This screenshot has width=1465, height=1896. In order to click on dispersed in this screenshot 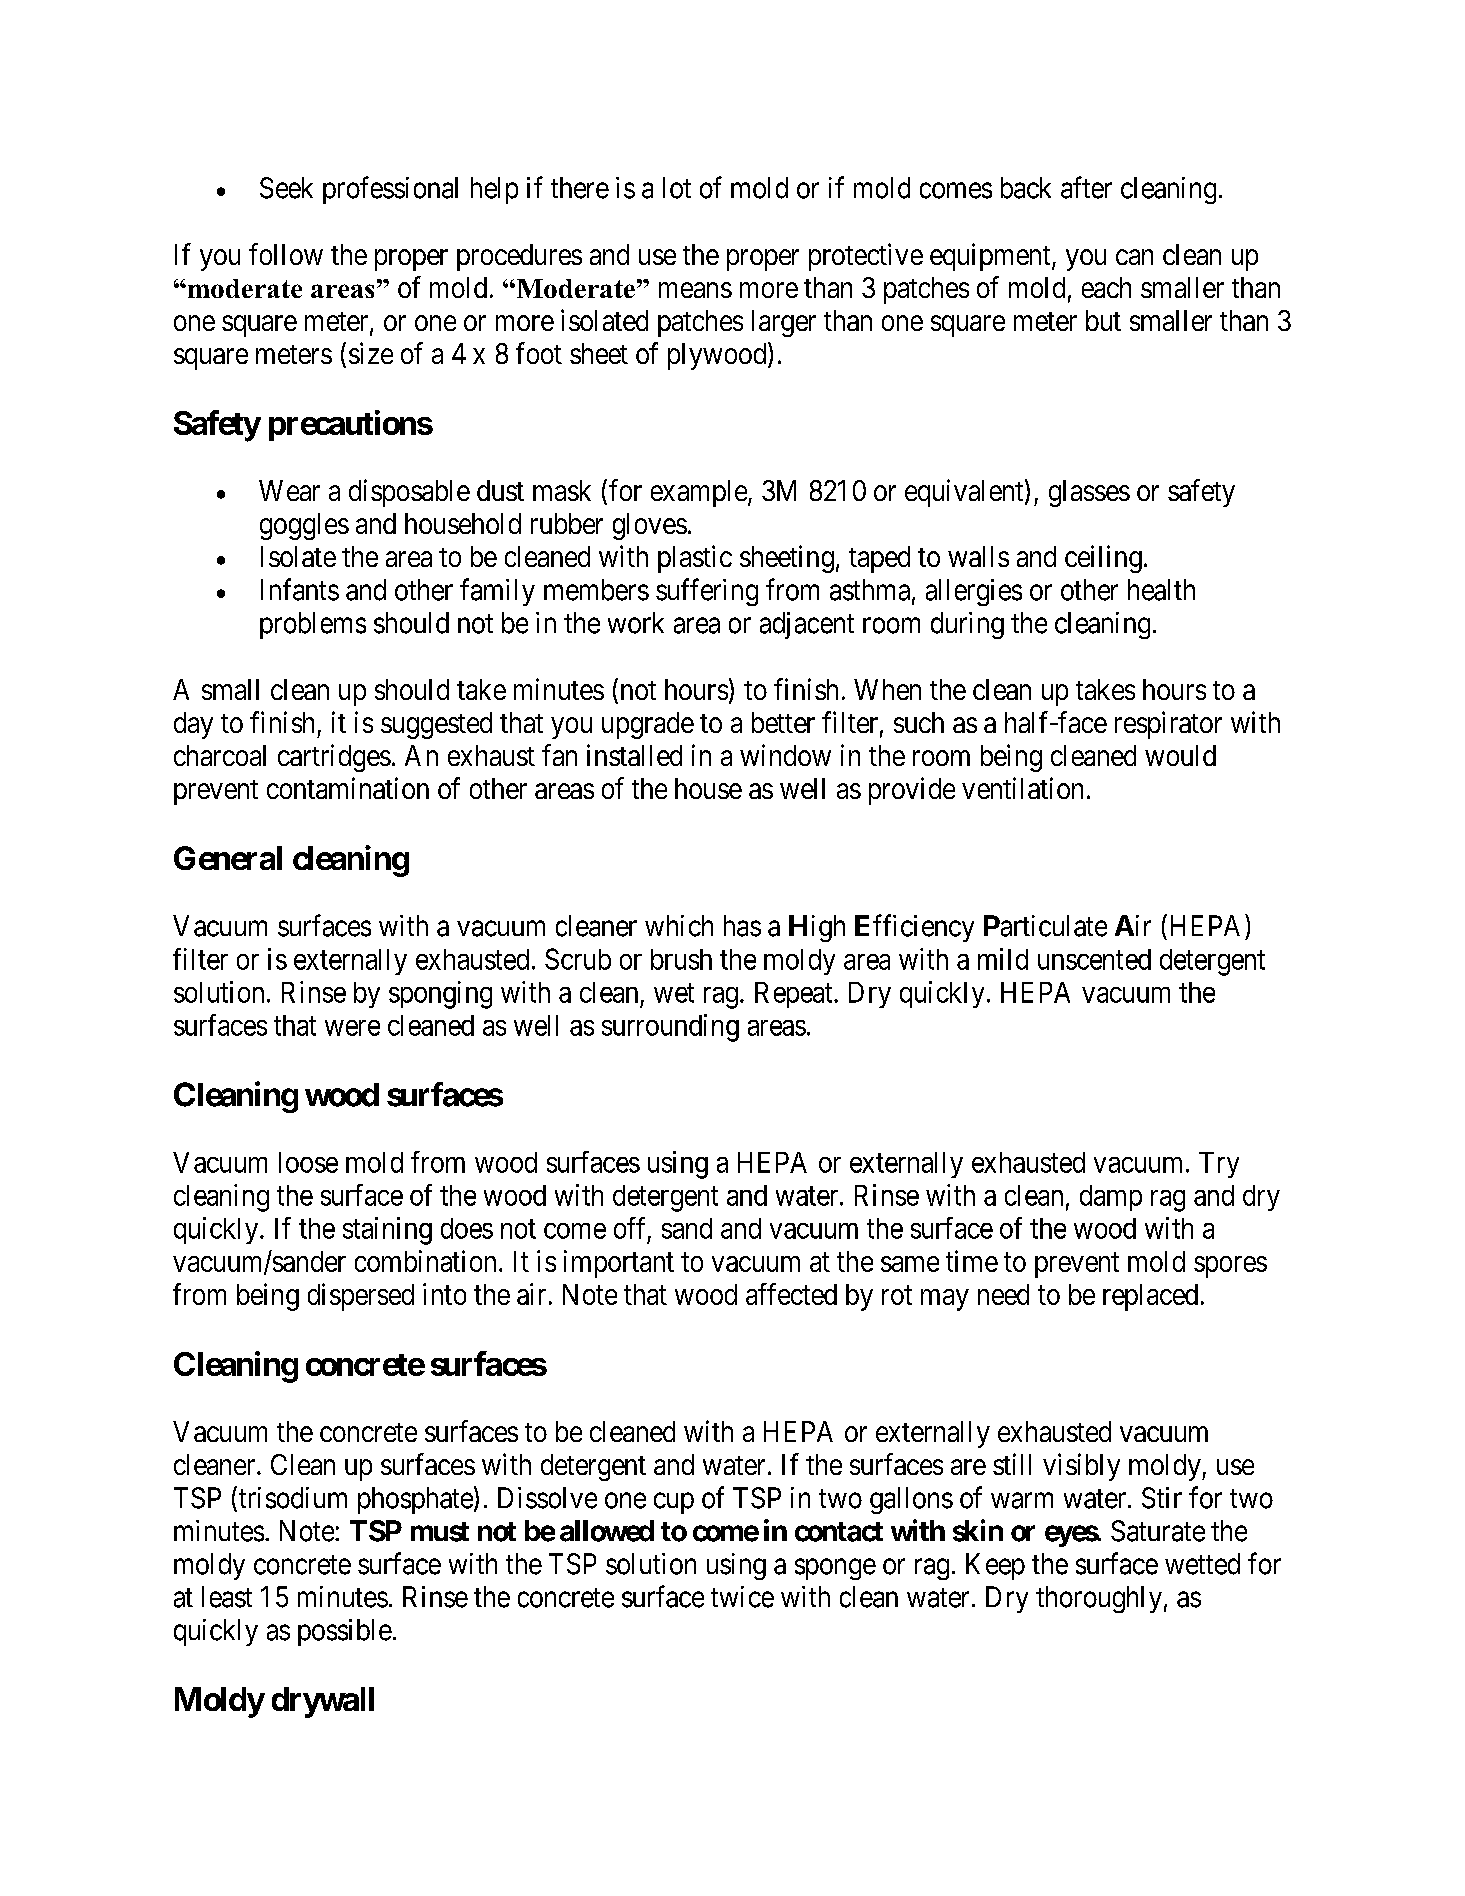, I will do `click(361, 1297)`.
